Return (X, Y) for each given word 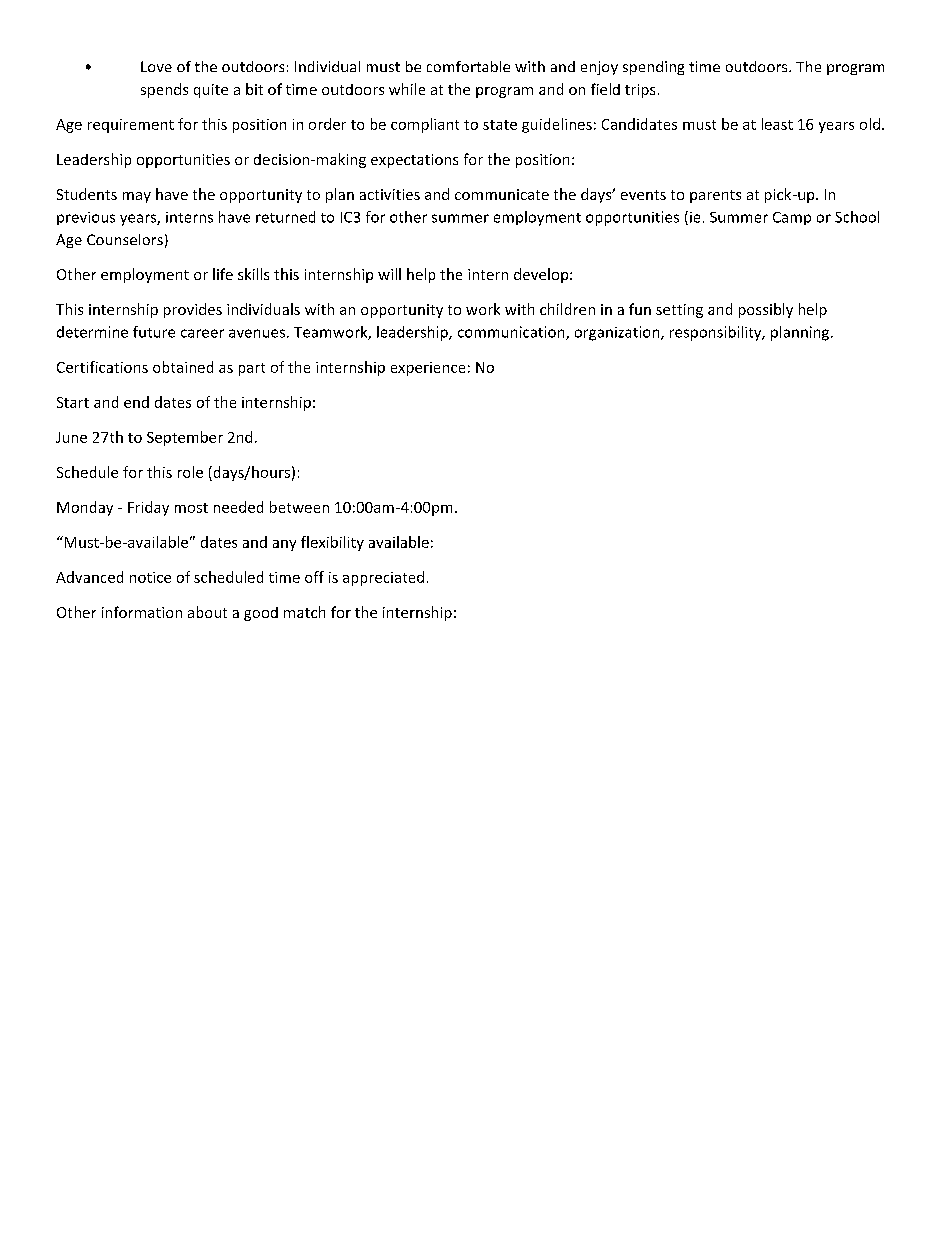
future (154, 332)
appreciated (383, 578)
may (137, 197)
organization (618, 333)
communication (512, 333)
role (190, 472)
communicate (502, 194)
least (777, 124)
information (142, 612)
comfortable (468, 66)
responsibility (717, 333)
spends (164, 90)
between (299, 507)
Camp (792, 218)
